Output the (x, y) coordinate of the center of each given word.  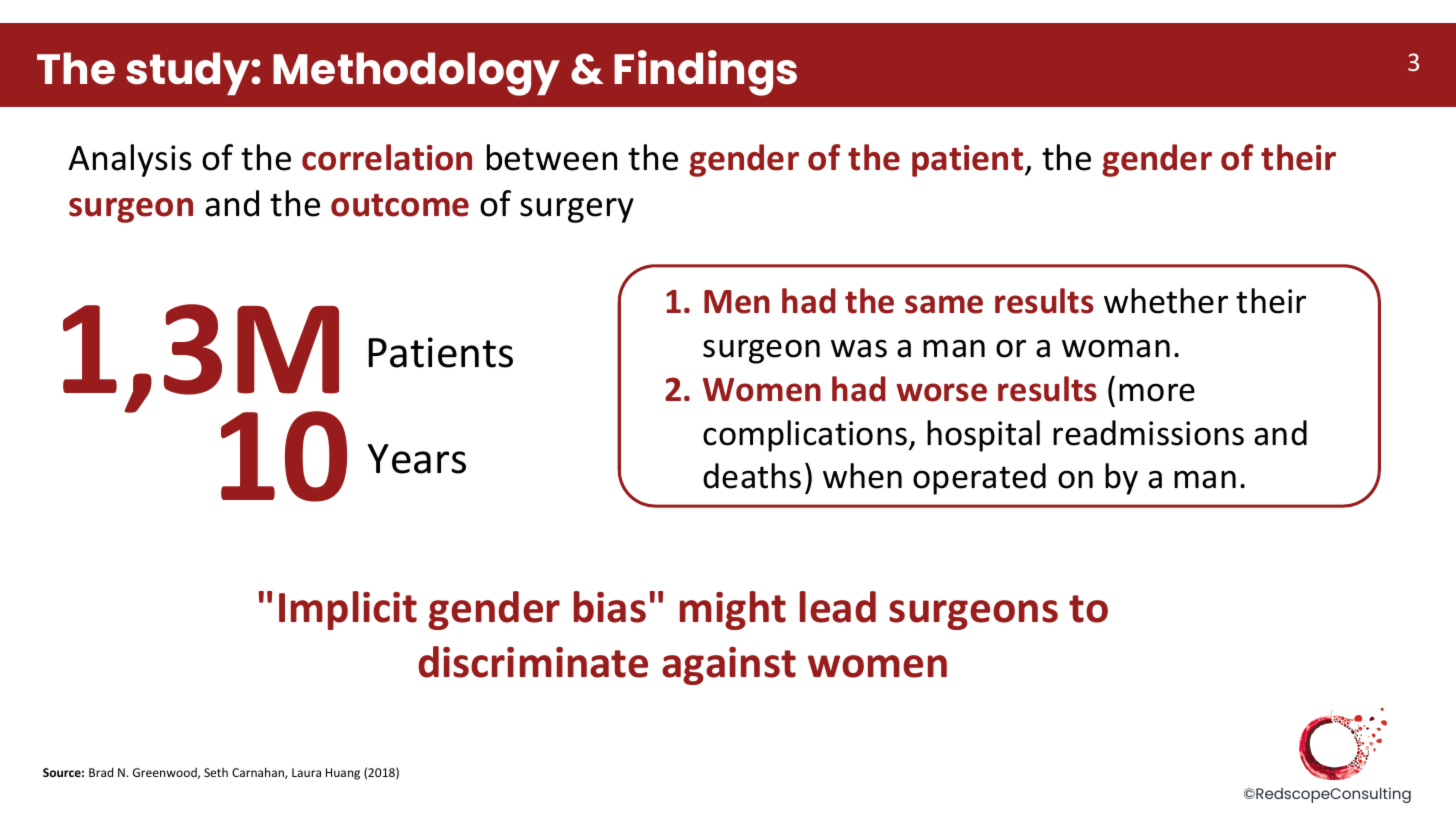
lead (838, 607)
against (729, 666)
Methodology (416, 74)
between (552, 157)
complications (805, 436)
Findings (705, 73)
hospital (983, 436)
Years (417, 459)
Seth (216, 772)
